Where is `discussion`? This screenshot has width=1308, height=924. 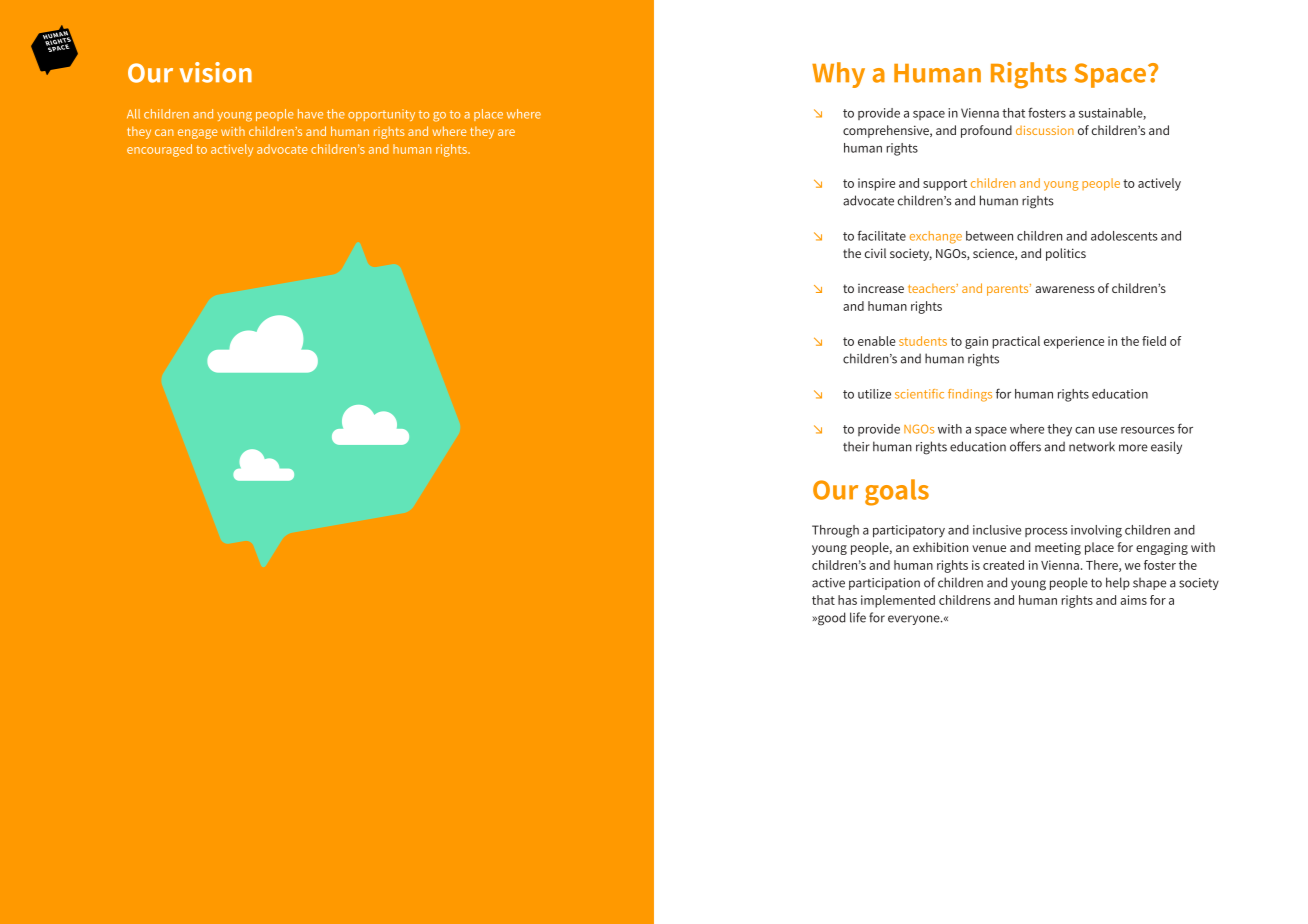
discussion is located at coordinates (1045, 130).
